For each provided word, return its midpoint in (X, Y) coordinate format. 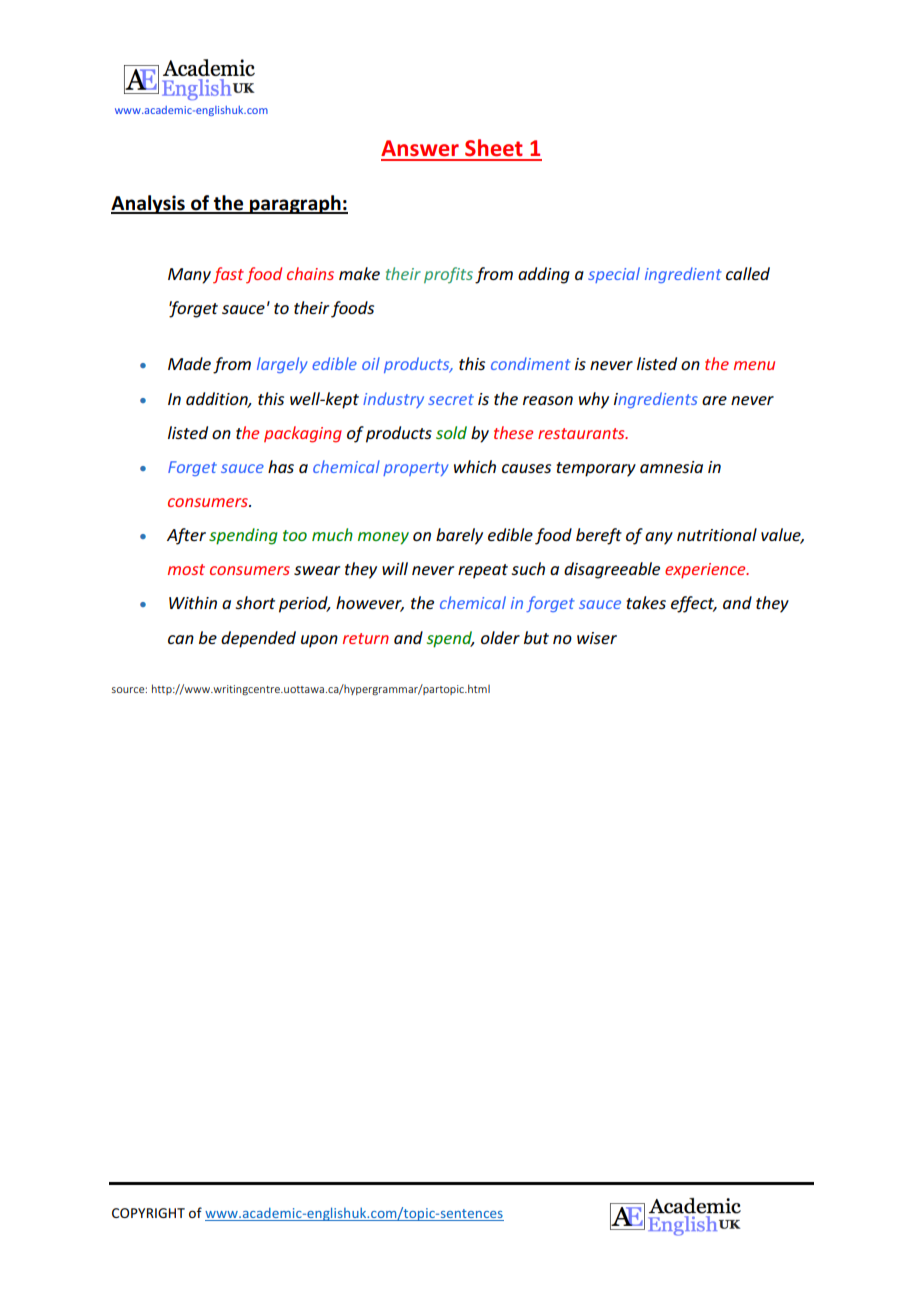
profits (448, 275)
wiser (597, 638)
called (748, 273)
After (186, 536)
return (366, 638)
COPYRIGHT (148, 1213)
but (536, 637)
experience (706, 570)
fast (228, 275)
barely (459, 536)
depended (258, 639)
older (500, 637)
